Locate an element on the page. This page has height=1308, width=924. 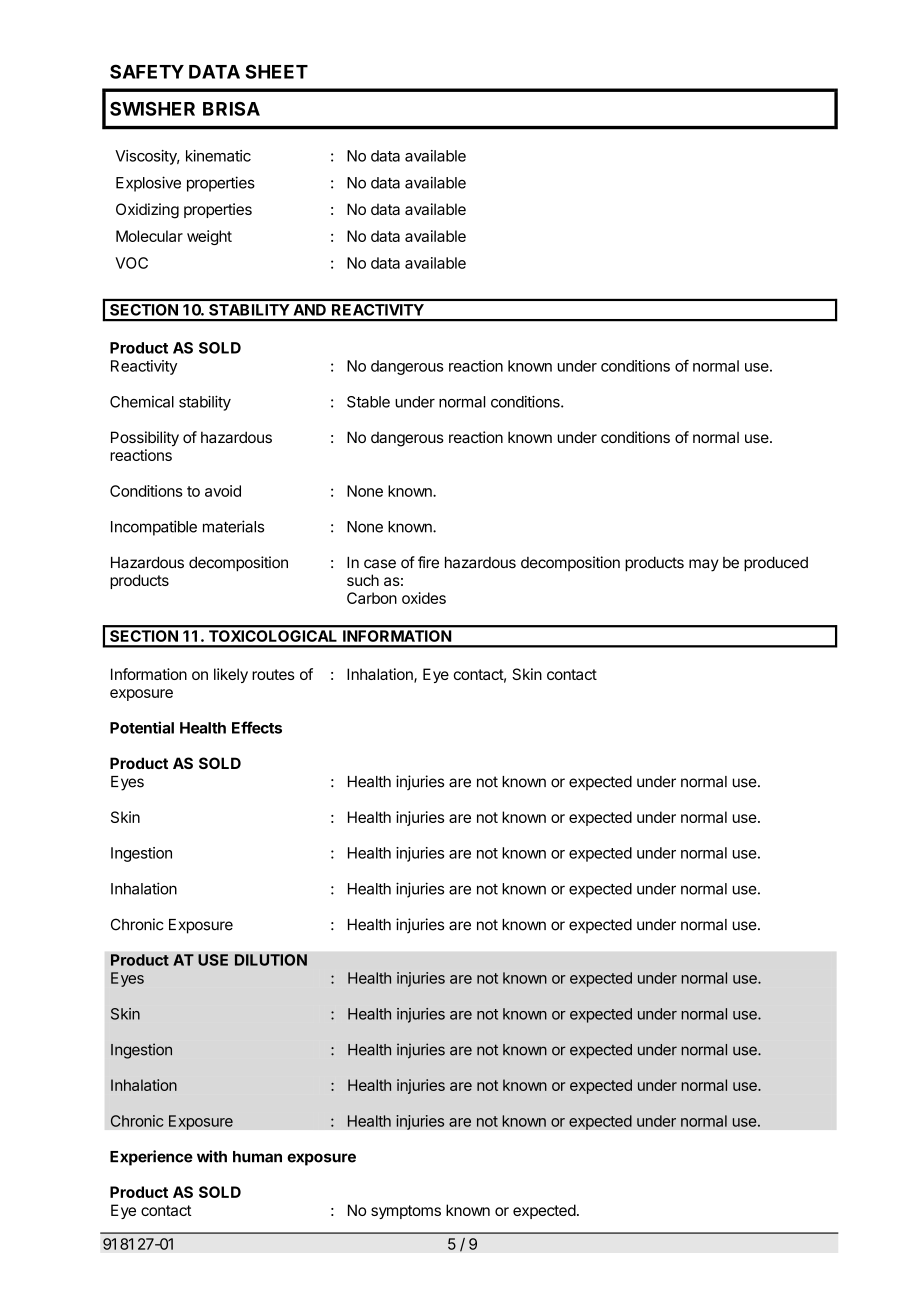
SHEET is located at coordinates (276, 71).
